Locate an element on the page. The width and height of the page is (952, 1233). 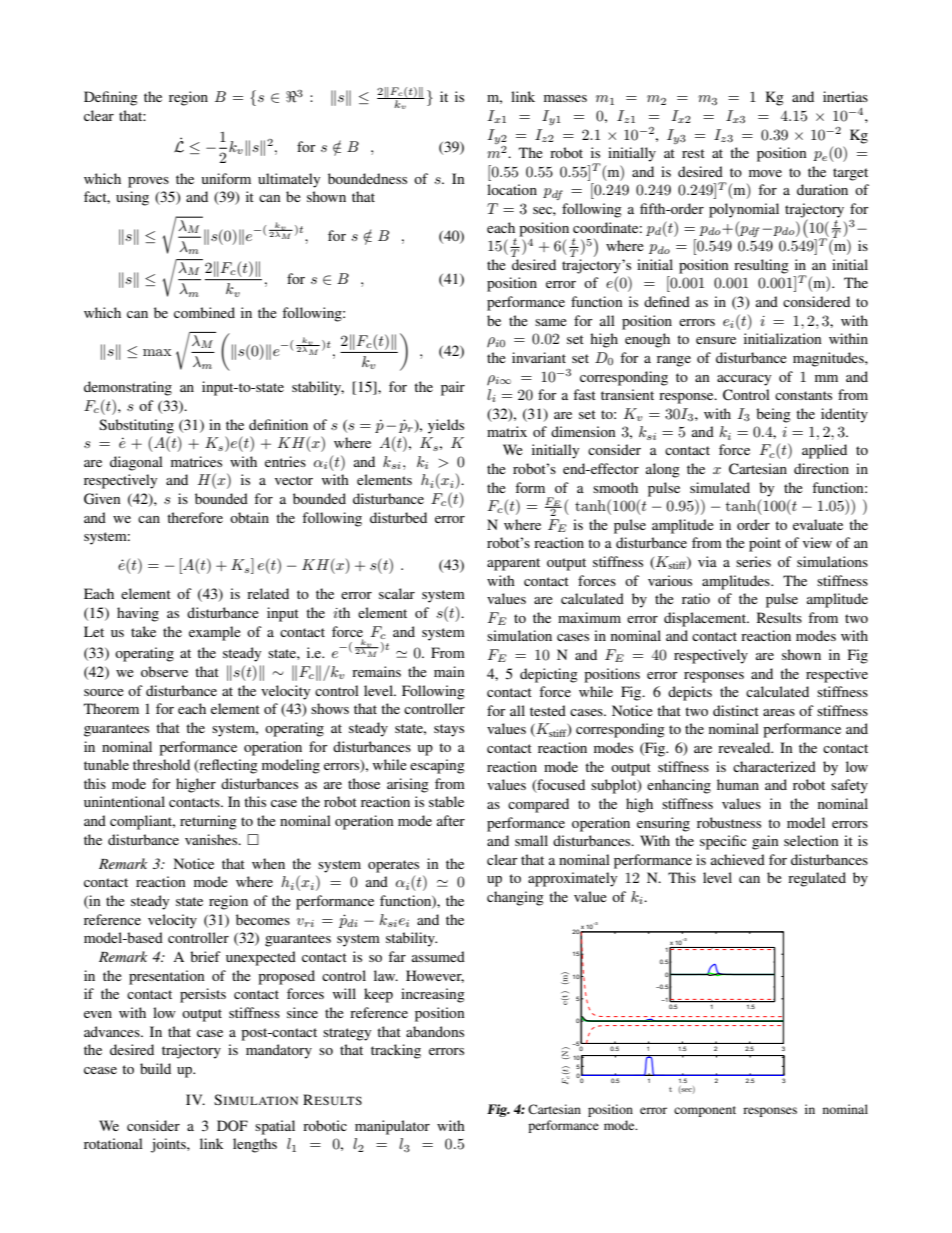
pair is located at coordinates (453, 388).
